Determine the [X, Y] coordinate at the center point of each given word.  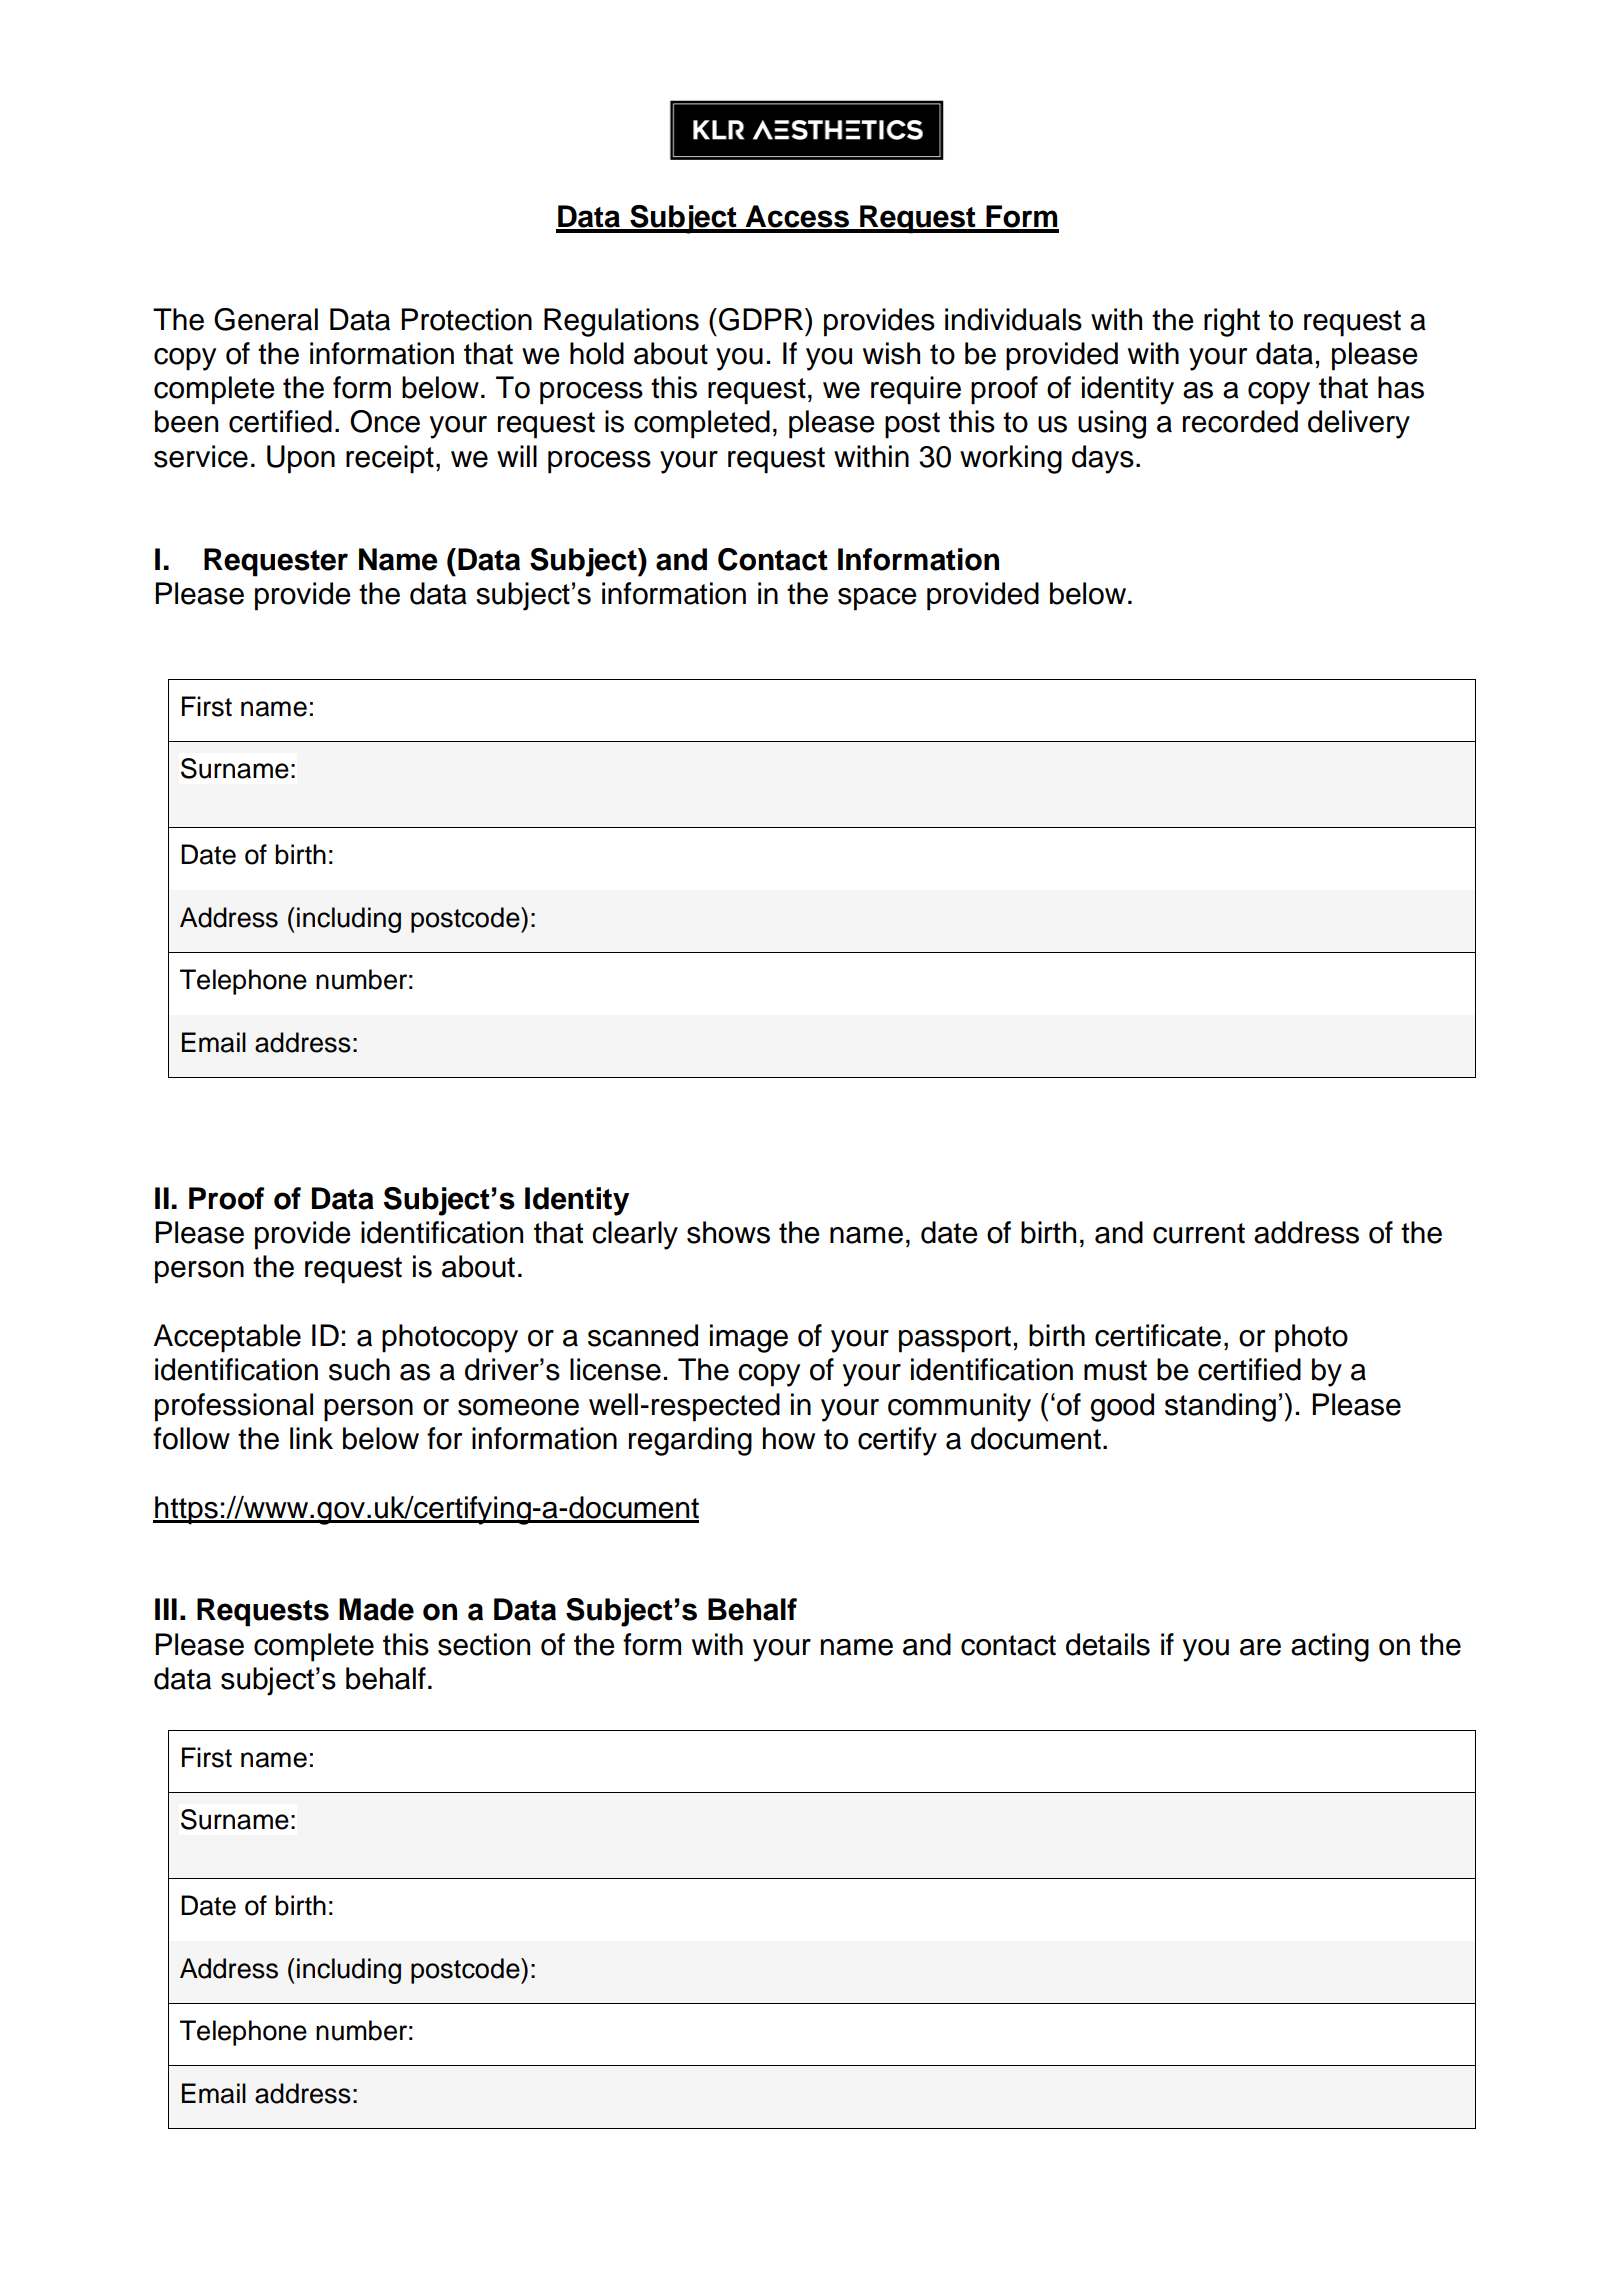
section [484, 1644]
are [1260, 1647]
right [1232, 322]
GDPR [762, 319]
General [266, 319]
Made [376, 1609]
